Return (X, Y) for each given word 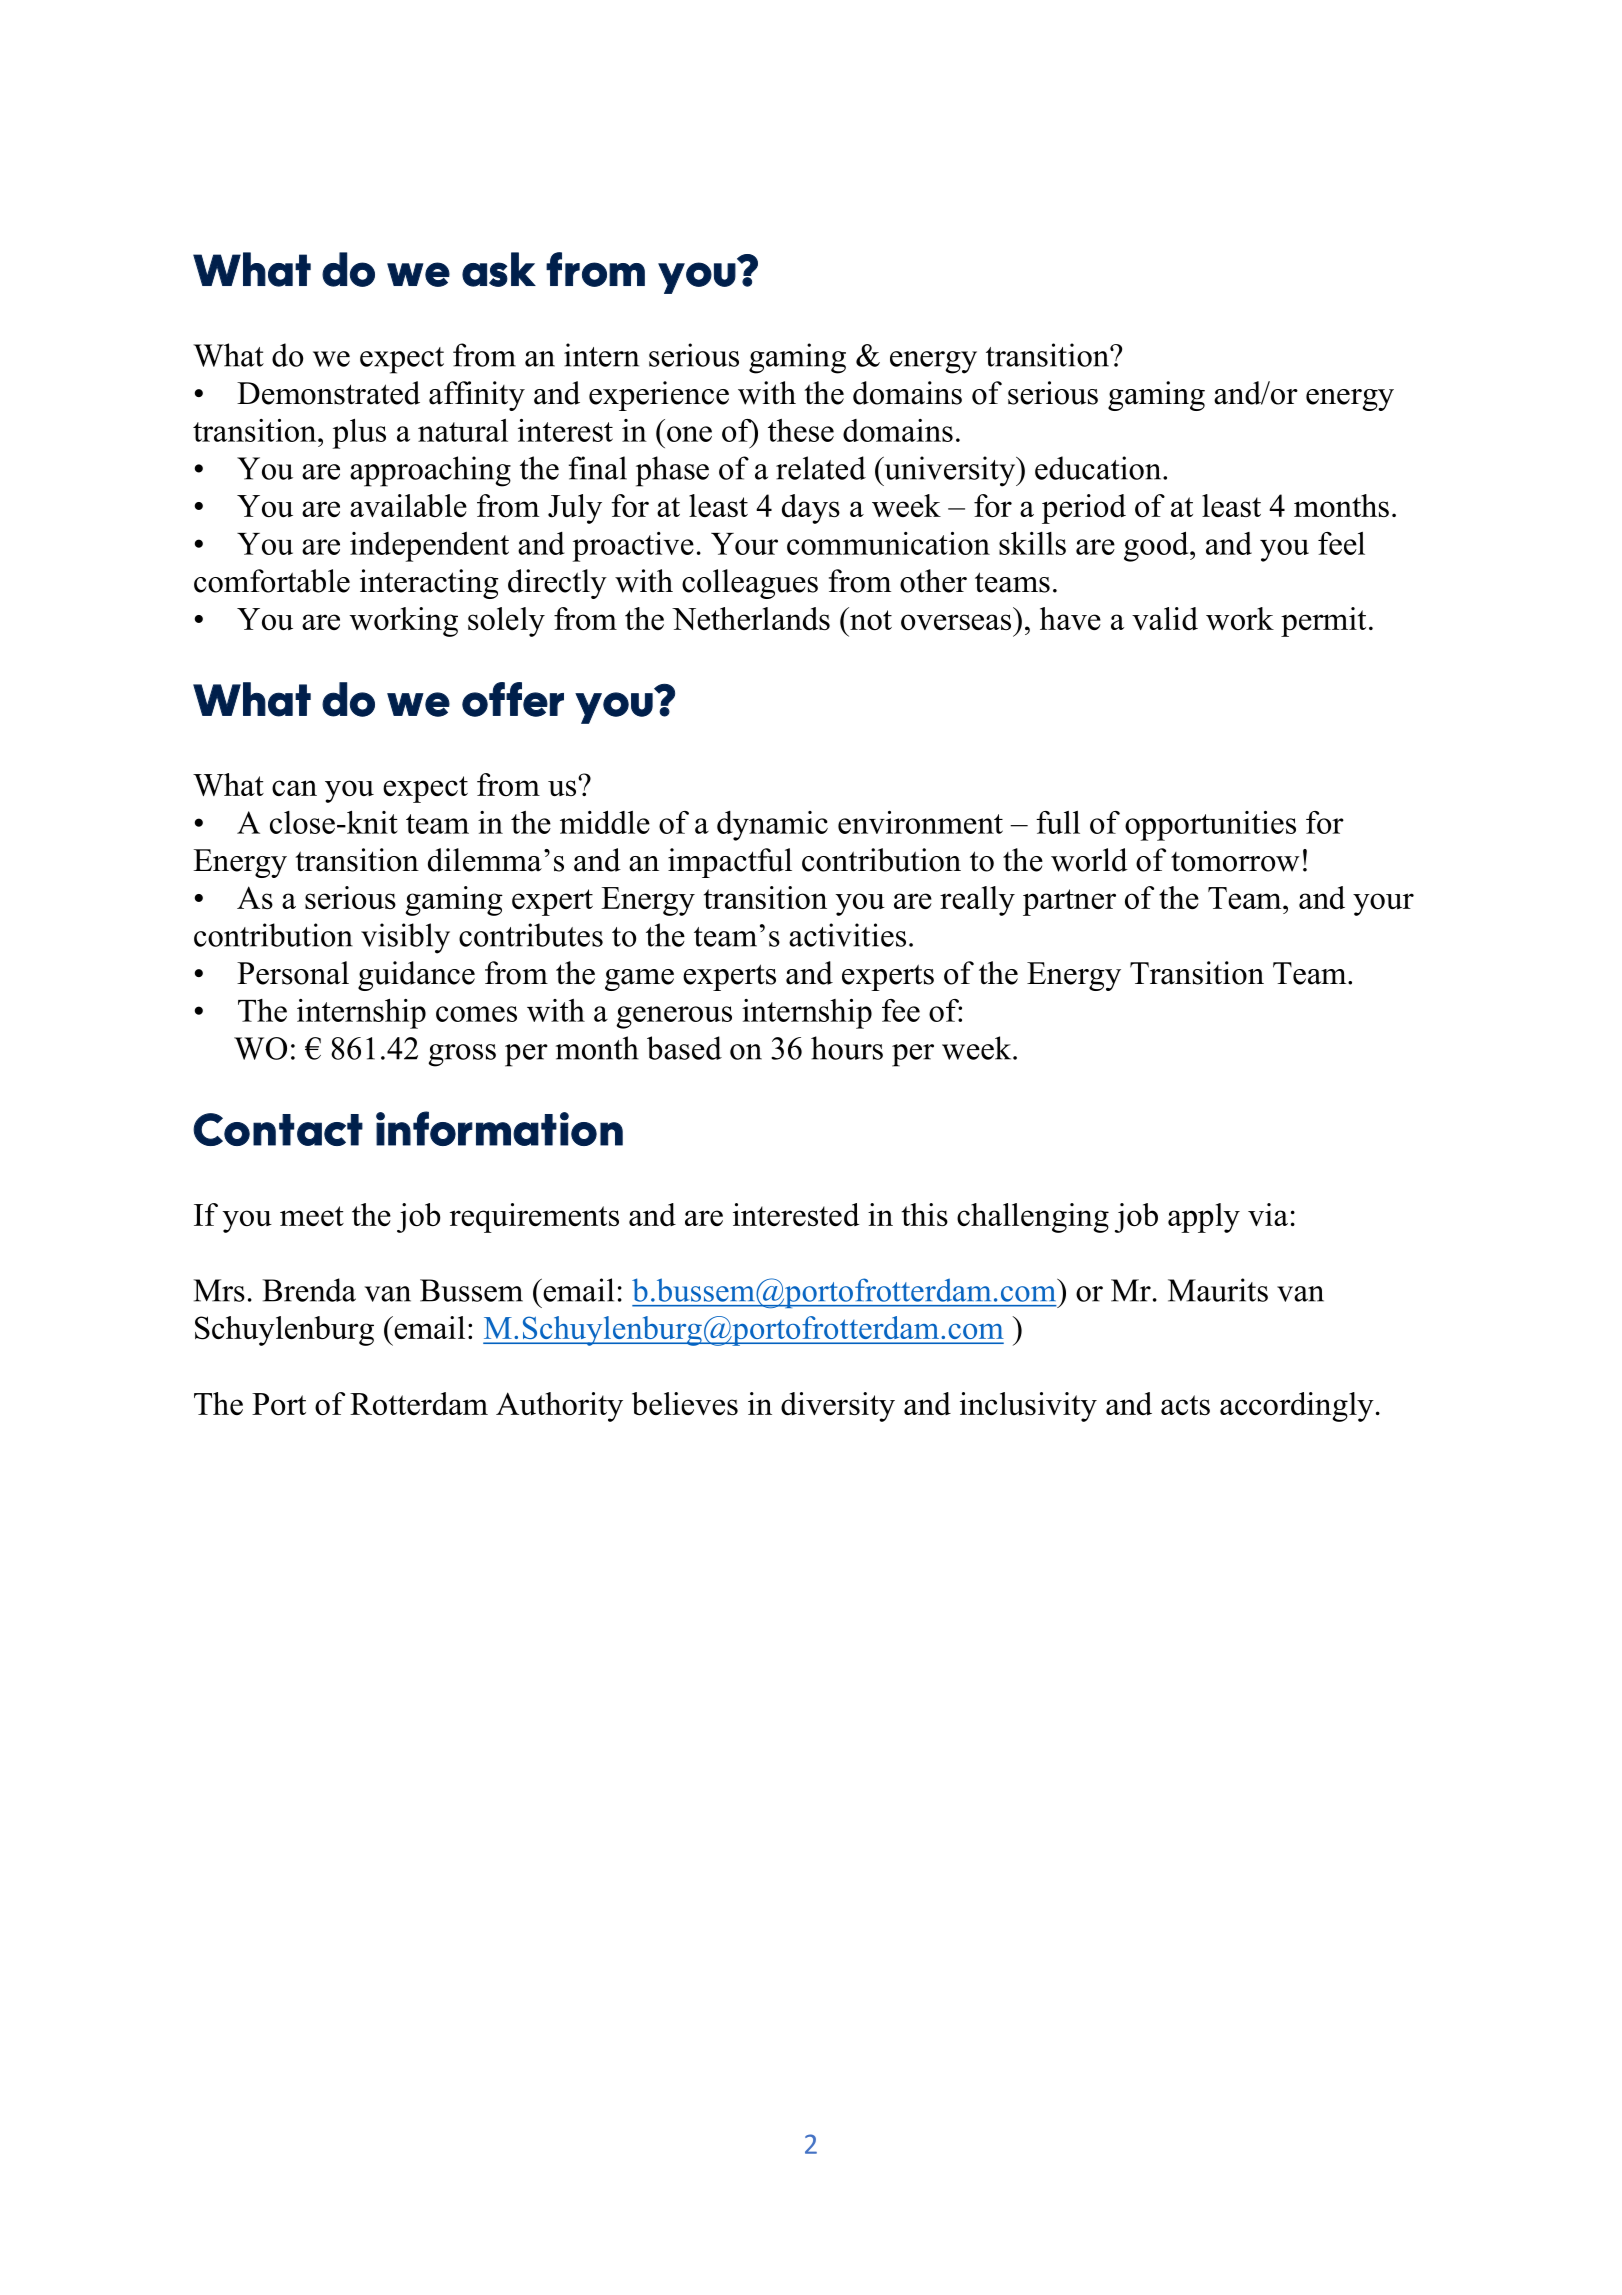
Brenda (309, 1290)
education (1099, 468)
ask (499, 269)
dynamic (772, 826)
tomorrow (1235, 862)
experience (659, 396)
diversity (838, 1407)
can (294, 788)
